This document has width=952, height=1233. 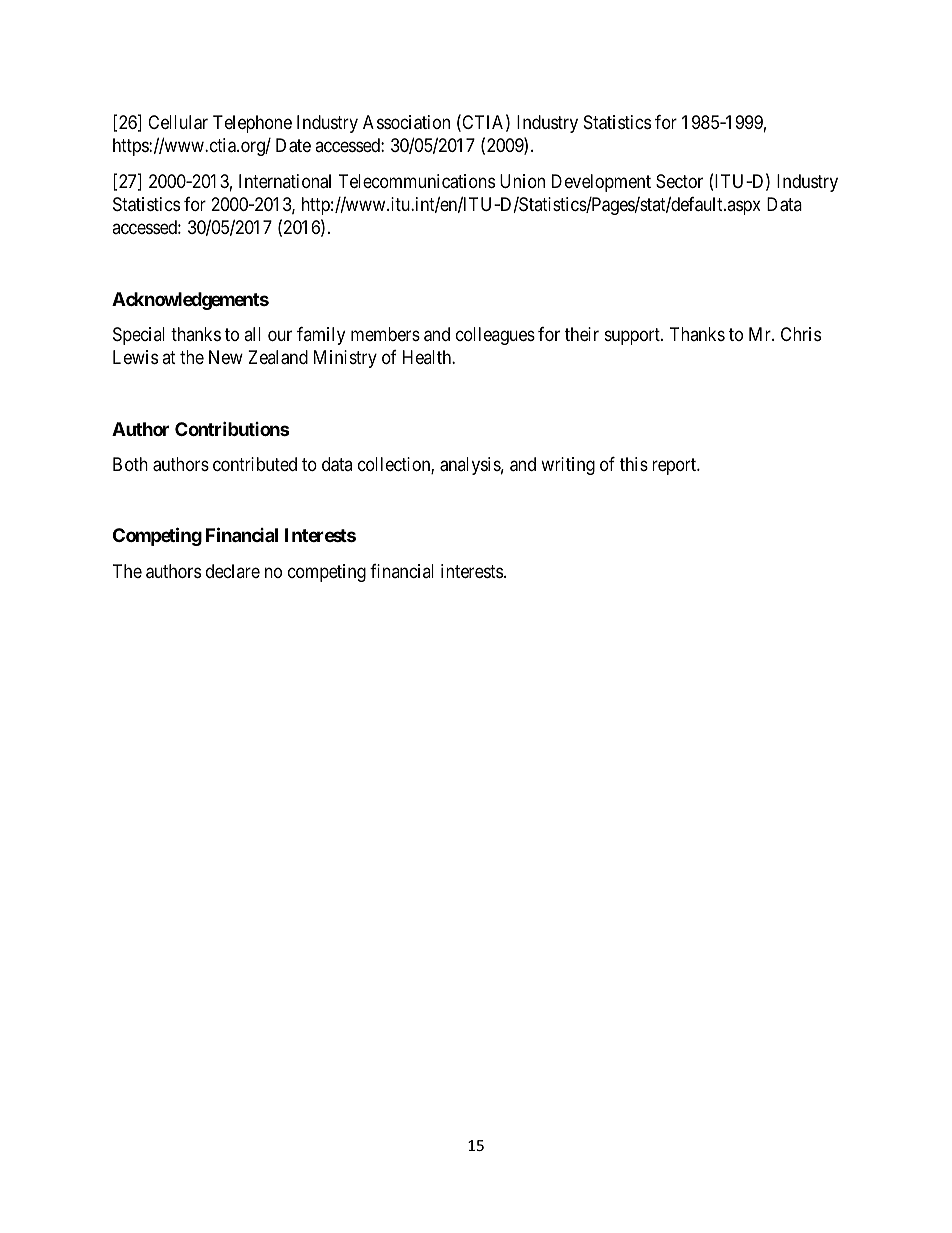 What do you see at coordinates (801, 334) in the document?
I see `Chris` at bounding box center [801, 334].
